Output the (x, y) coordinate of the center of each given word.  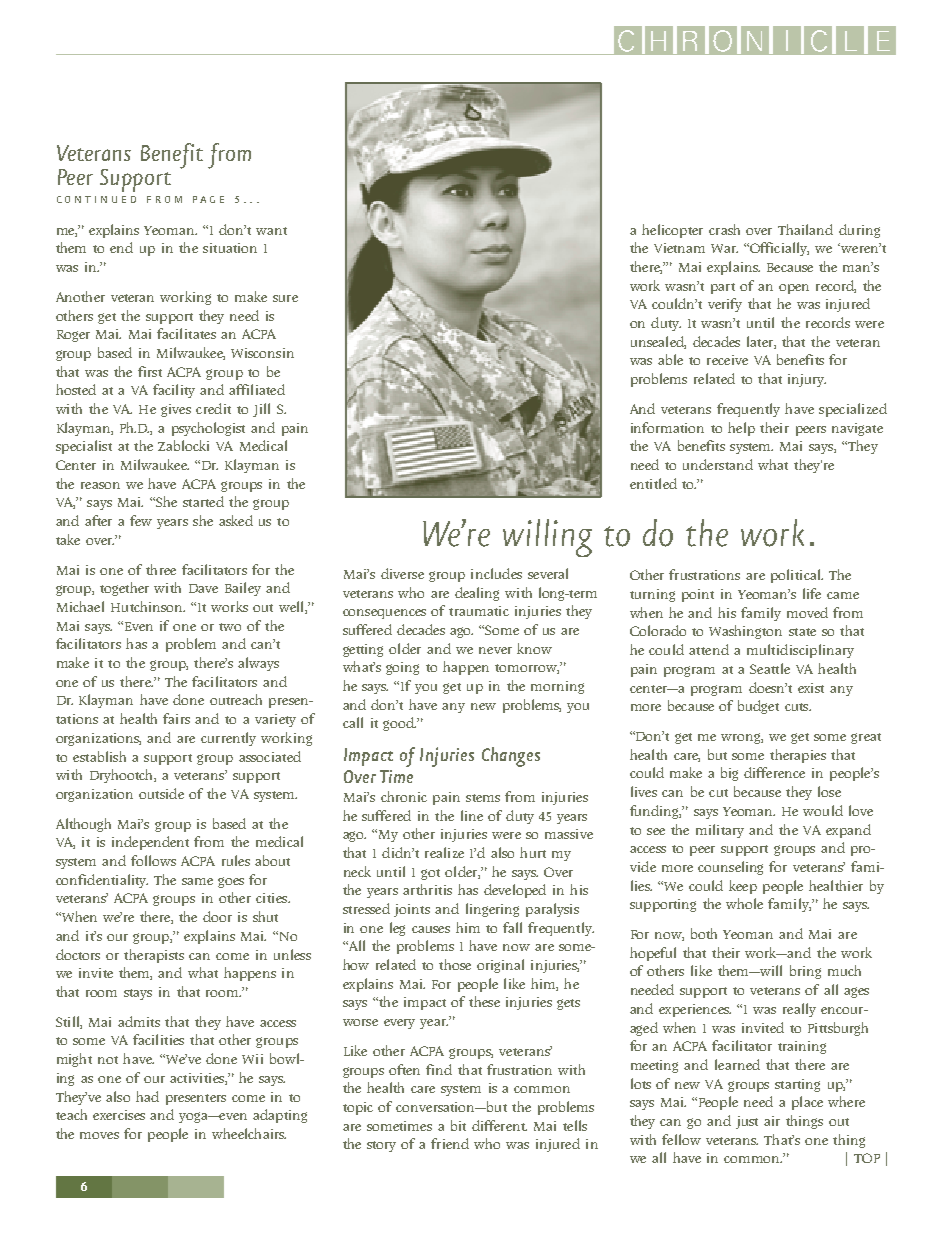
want (271, 231)
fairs (176, 718)
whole (744, 903)
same (197, 881)
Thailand (805, 229)
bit (458, 1125)
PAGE (208, 199)
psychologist (208, 429)
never (495, 650)
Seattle (770, 668)
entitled (653, 483)
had (147, 1096)
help (741, 429)
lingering (492, 910)
